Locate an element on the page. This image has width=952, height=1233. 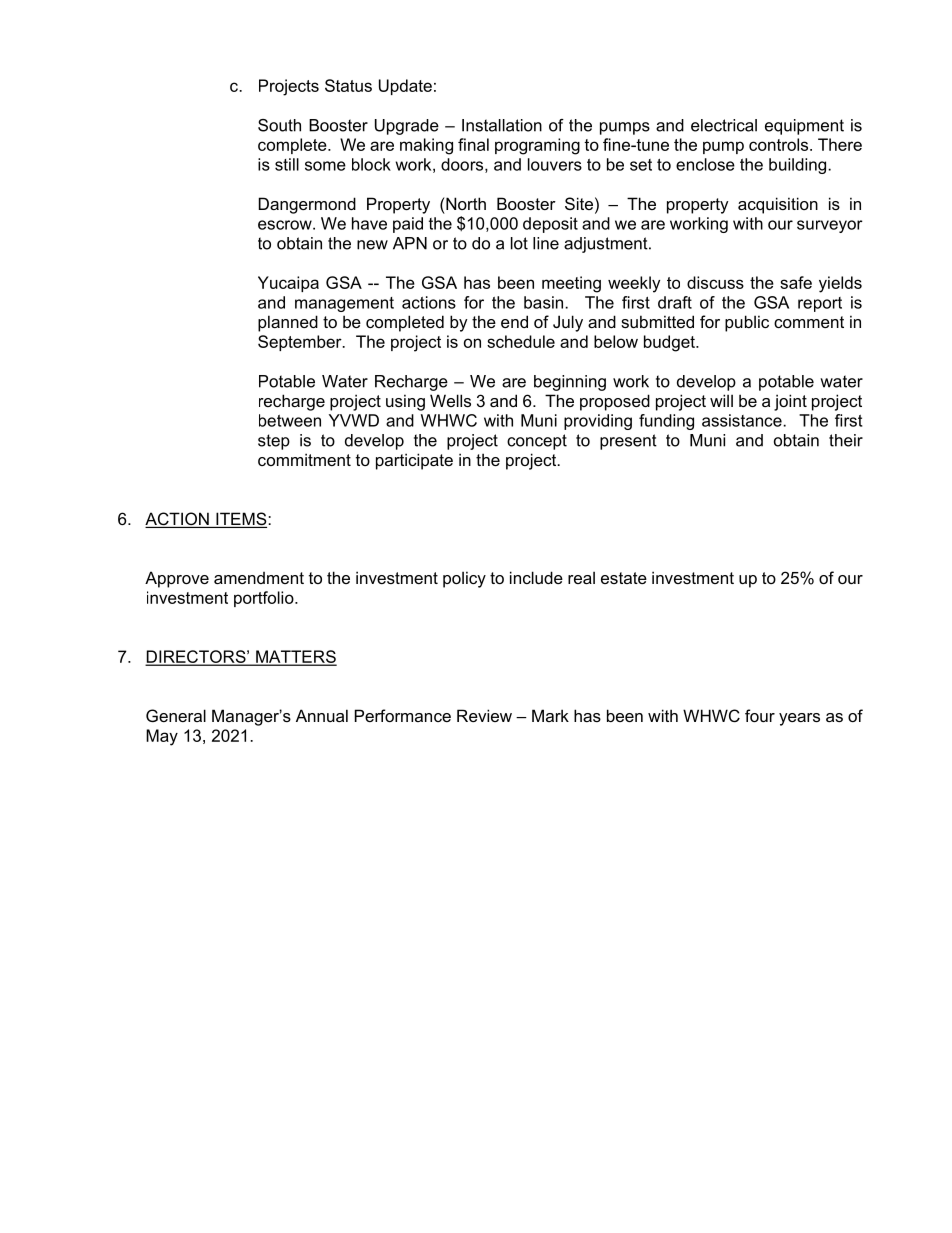
four is located at coordinates (760, 715).
